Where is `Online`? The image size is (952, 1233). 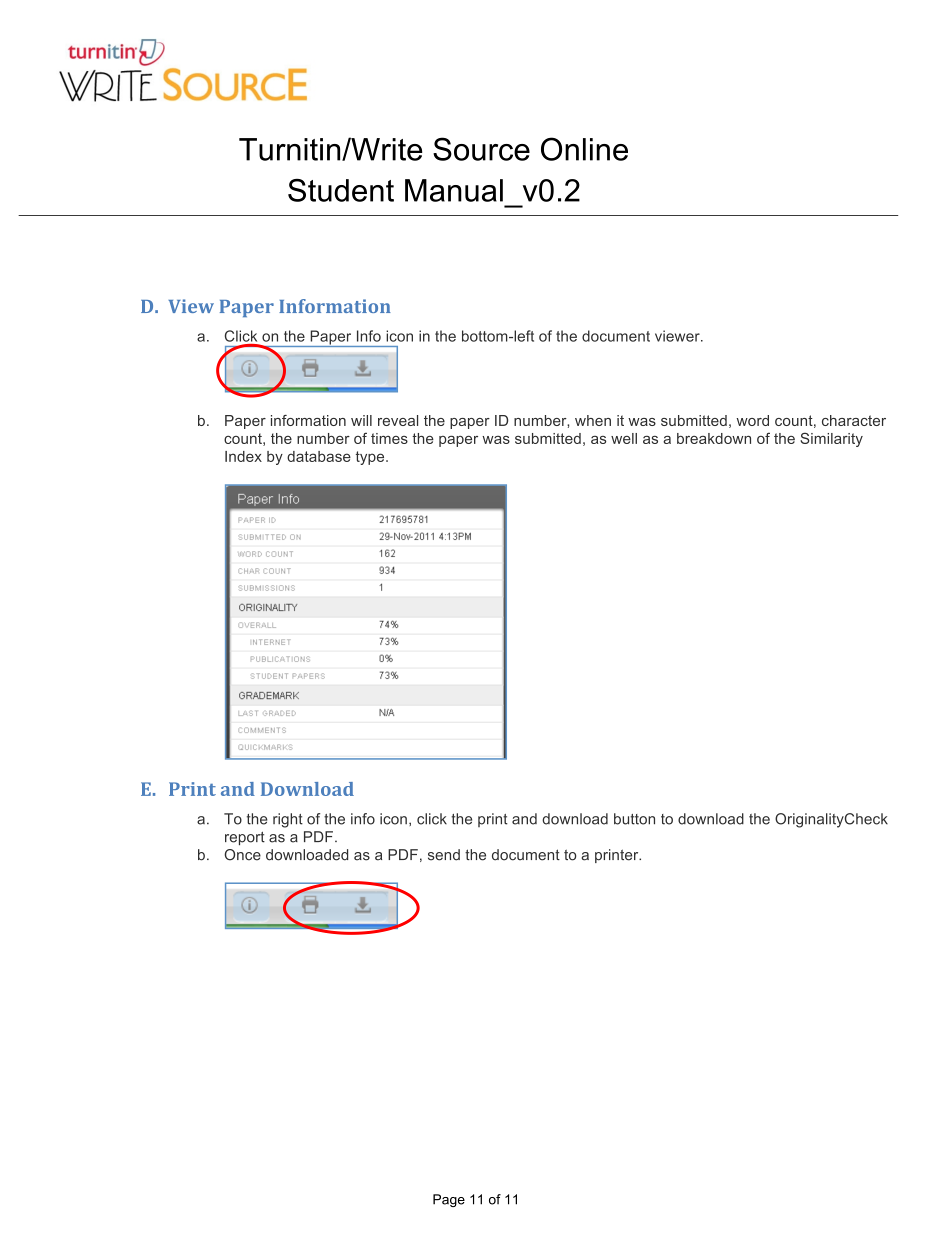 Online is located at coordinates (584, 149).
